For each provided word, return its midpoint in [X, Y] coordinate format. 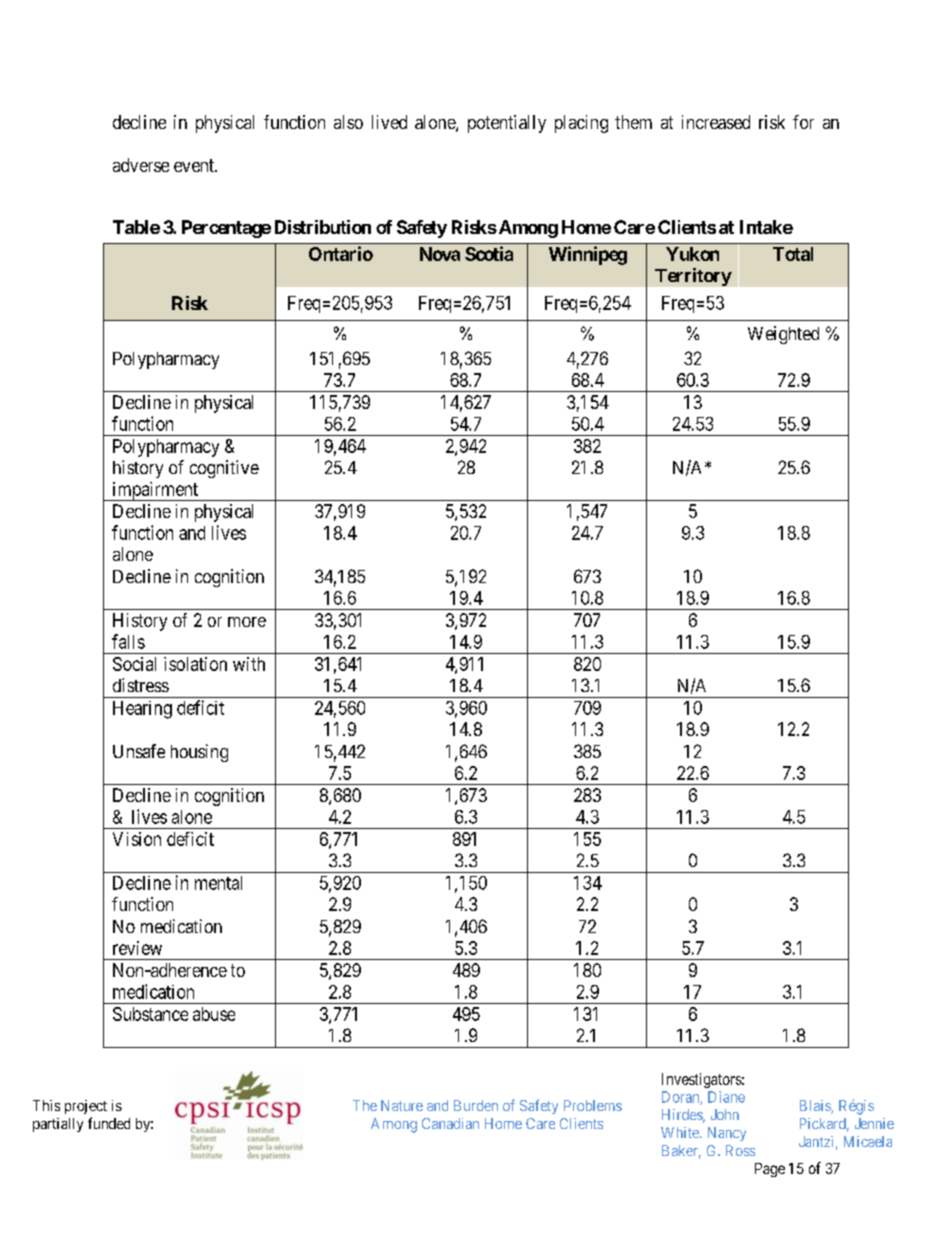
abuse [214, 1014]
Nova [440, 254]
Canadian [450, 1123]
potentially [507, 124]
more [247, 622]
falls [128, 641]
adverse [141, 165]
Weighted [783, 335]
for [803, 122]
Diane [726, 1097]
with [249, 664]
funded [109, 1123]
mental [218, 883]
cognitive [224, 469]
